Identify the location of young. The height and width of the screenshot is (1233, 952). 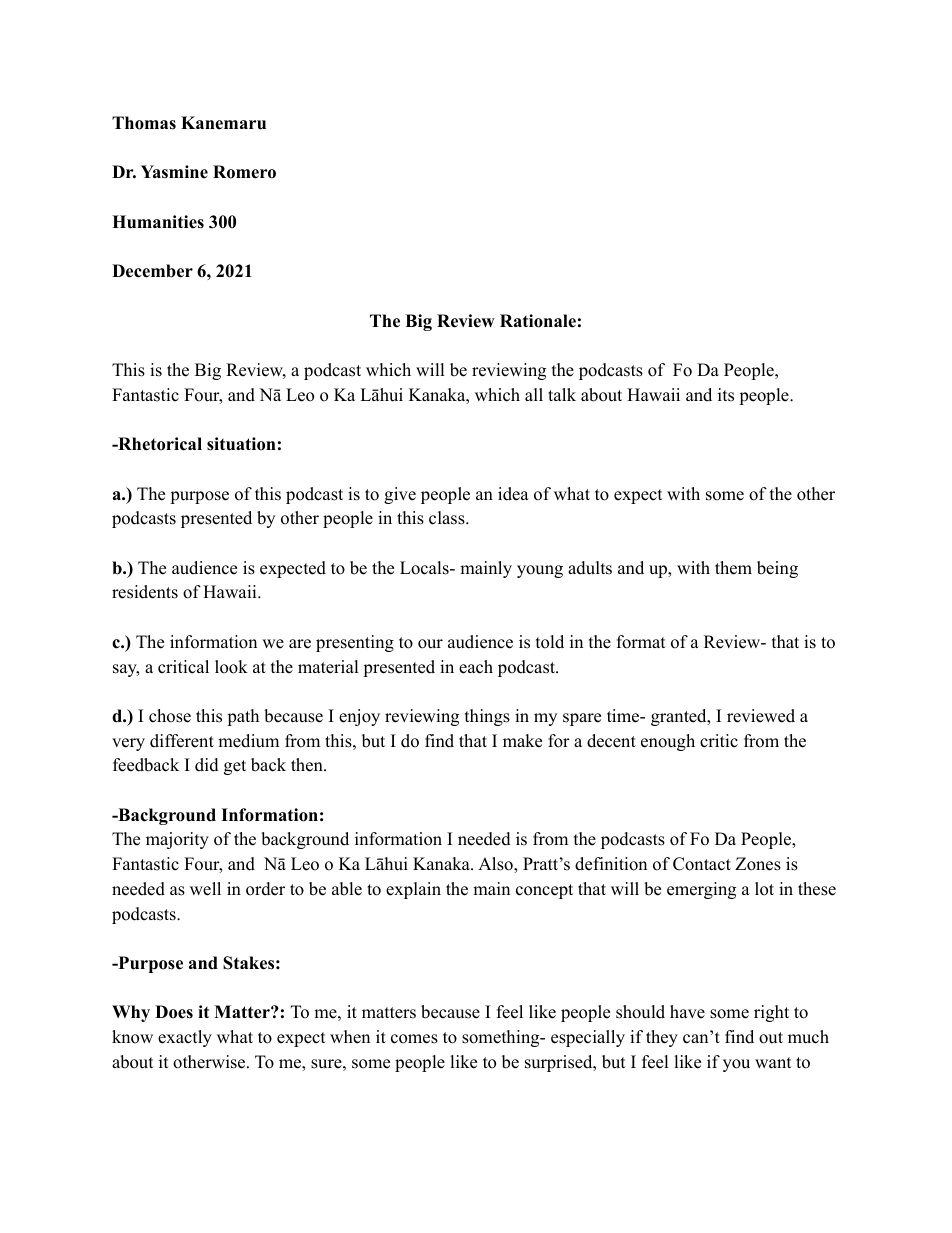
(540, 571).
